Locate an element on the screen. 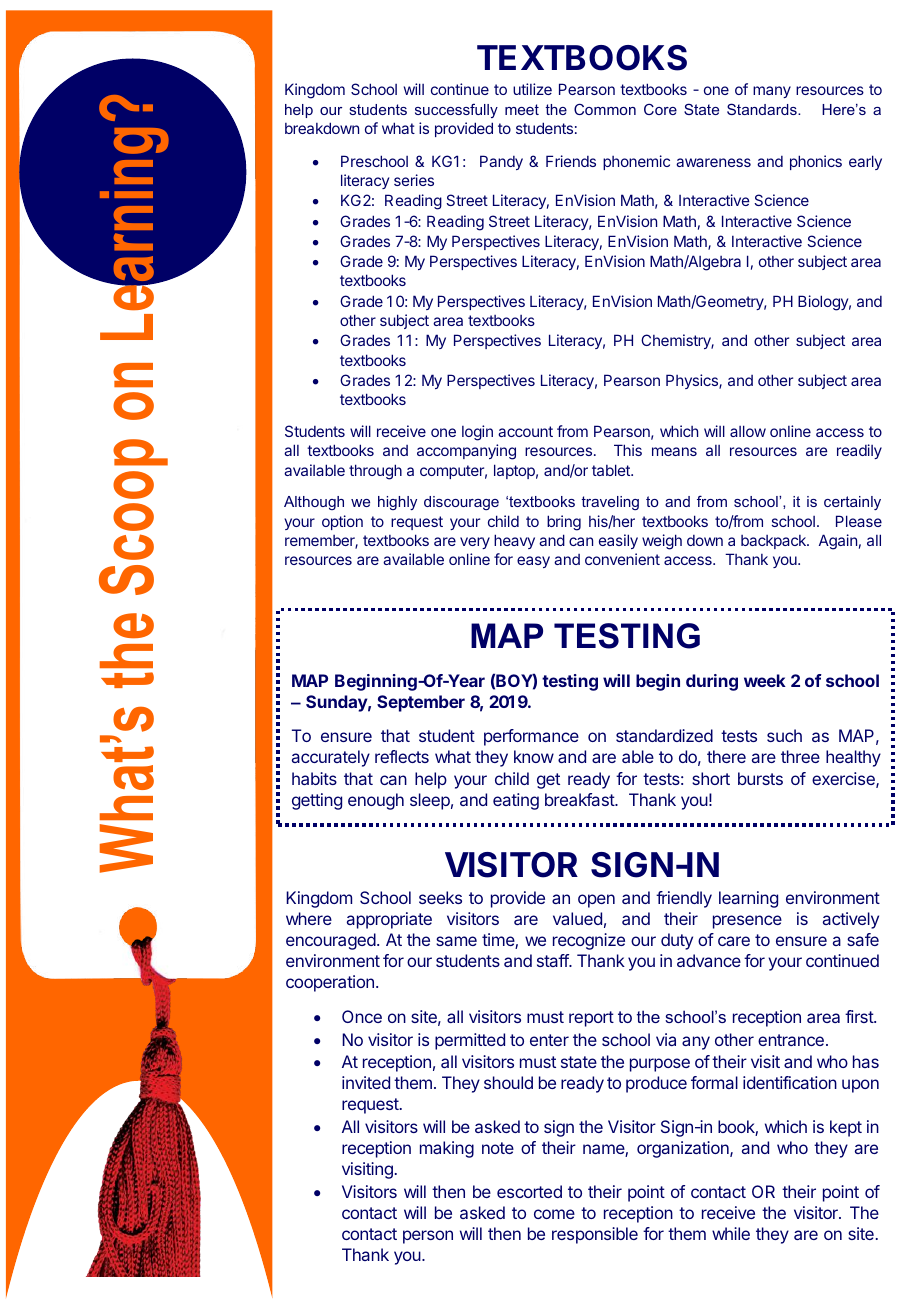 This screenshot has height=1308, width=924. Standards is located at coordinates (763, 109).
